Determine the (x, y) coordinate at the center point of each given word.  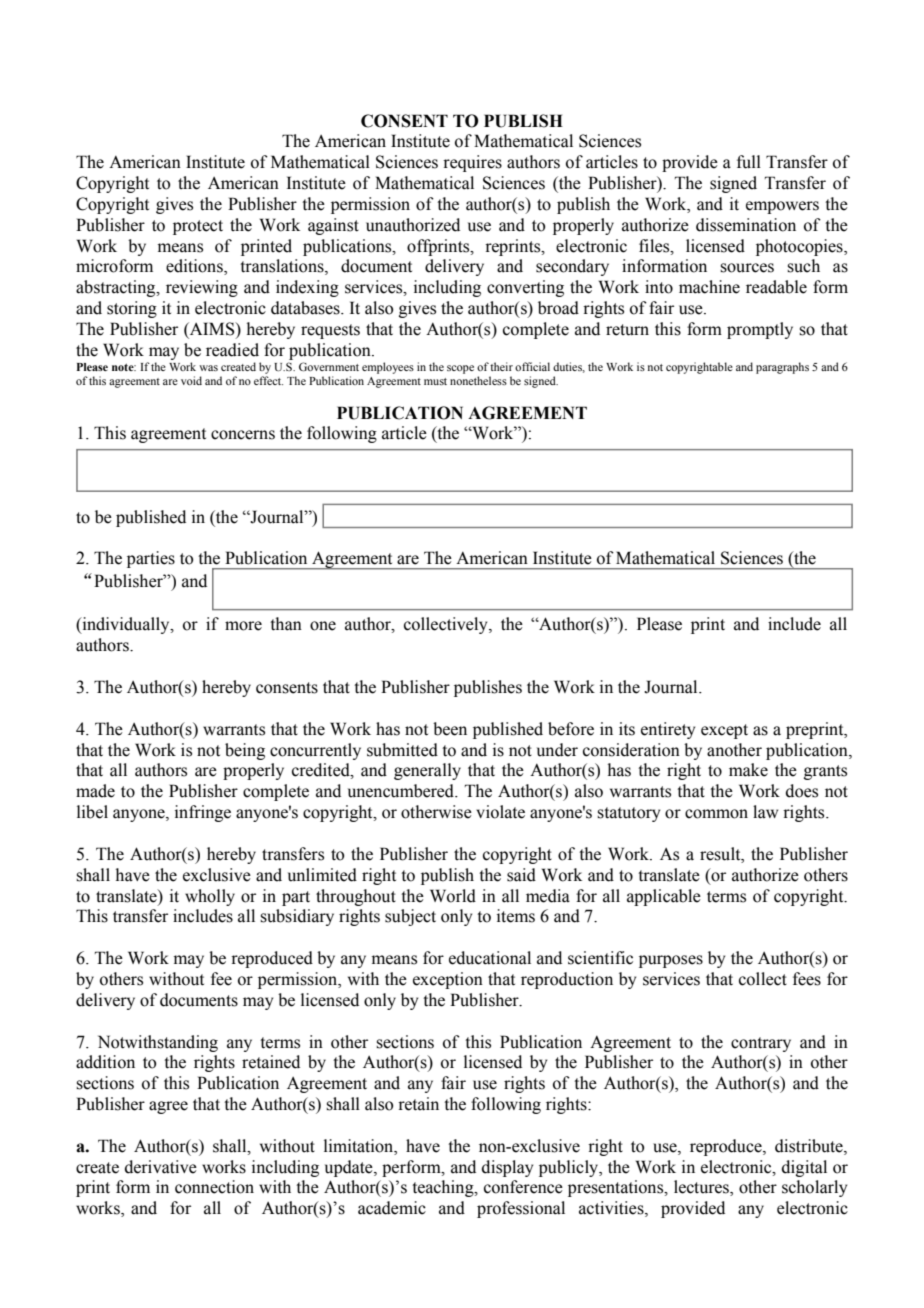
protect (198, 227)
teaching (444, 1188)
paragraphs (782, 368)
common (716, 814)
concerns (243, 435)
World (453, 896)
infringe (203, 813)
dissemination (746, 225)
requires (472, 163)
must (435, 381)
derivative (161, 1167)
